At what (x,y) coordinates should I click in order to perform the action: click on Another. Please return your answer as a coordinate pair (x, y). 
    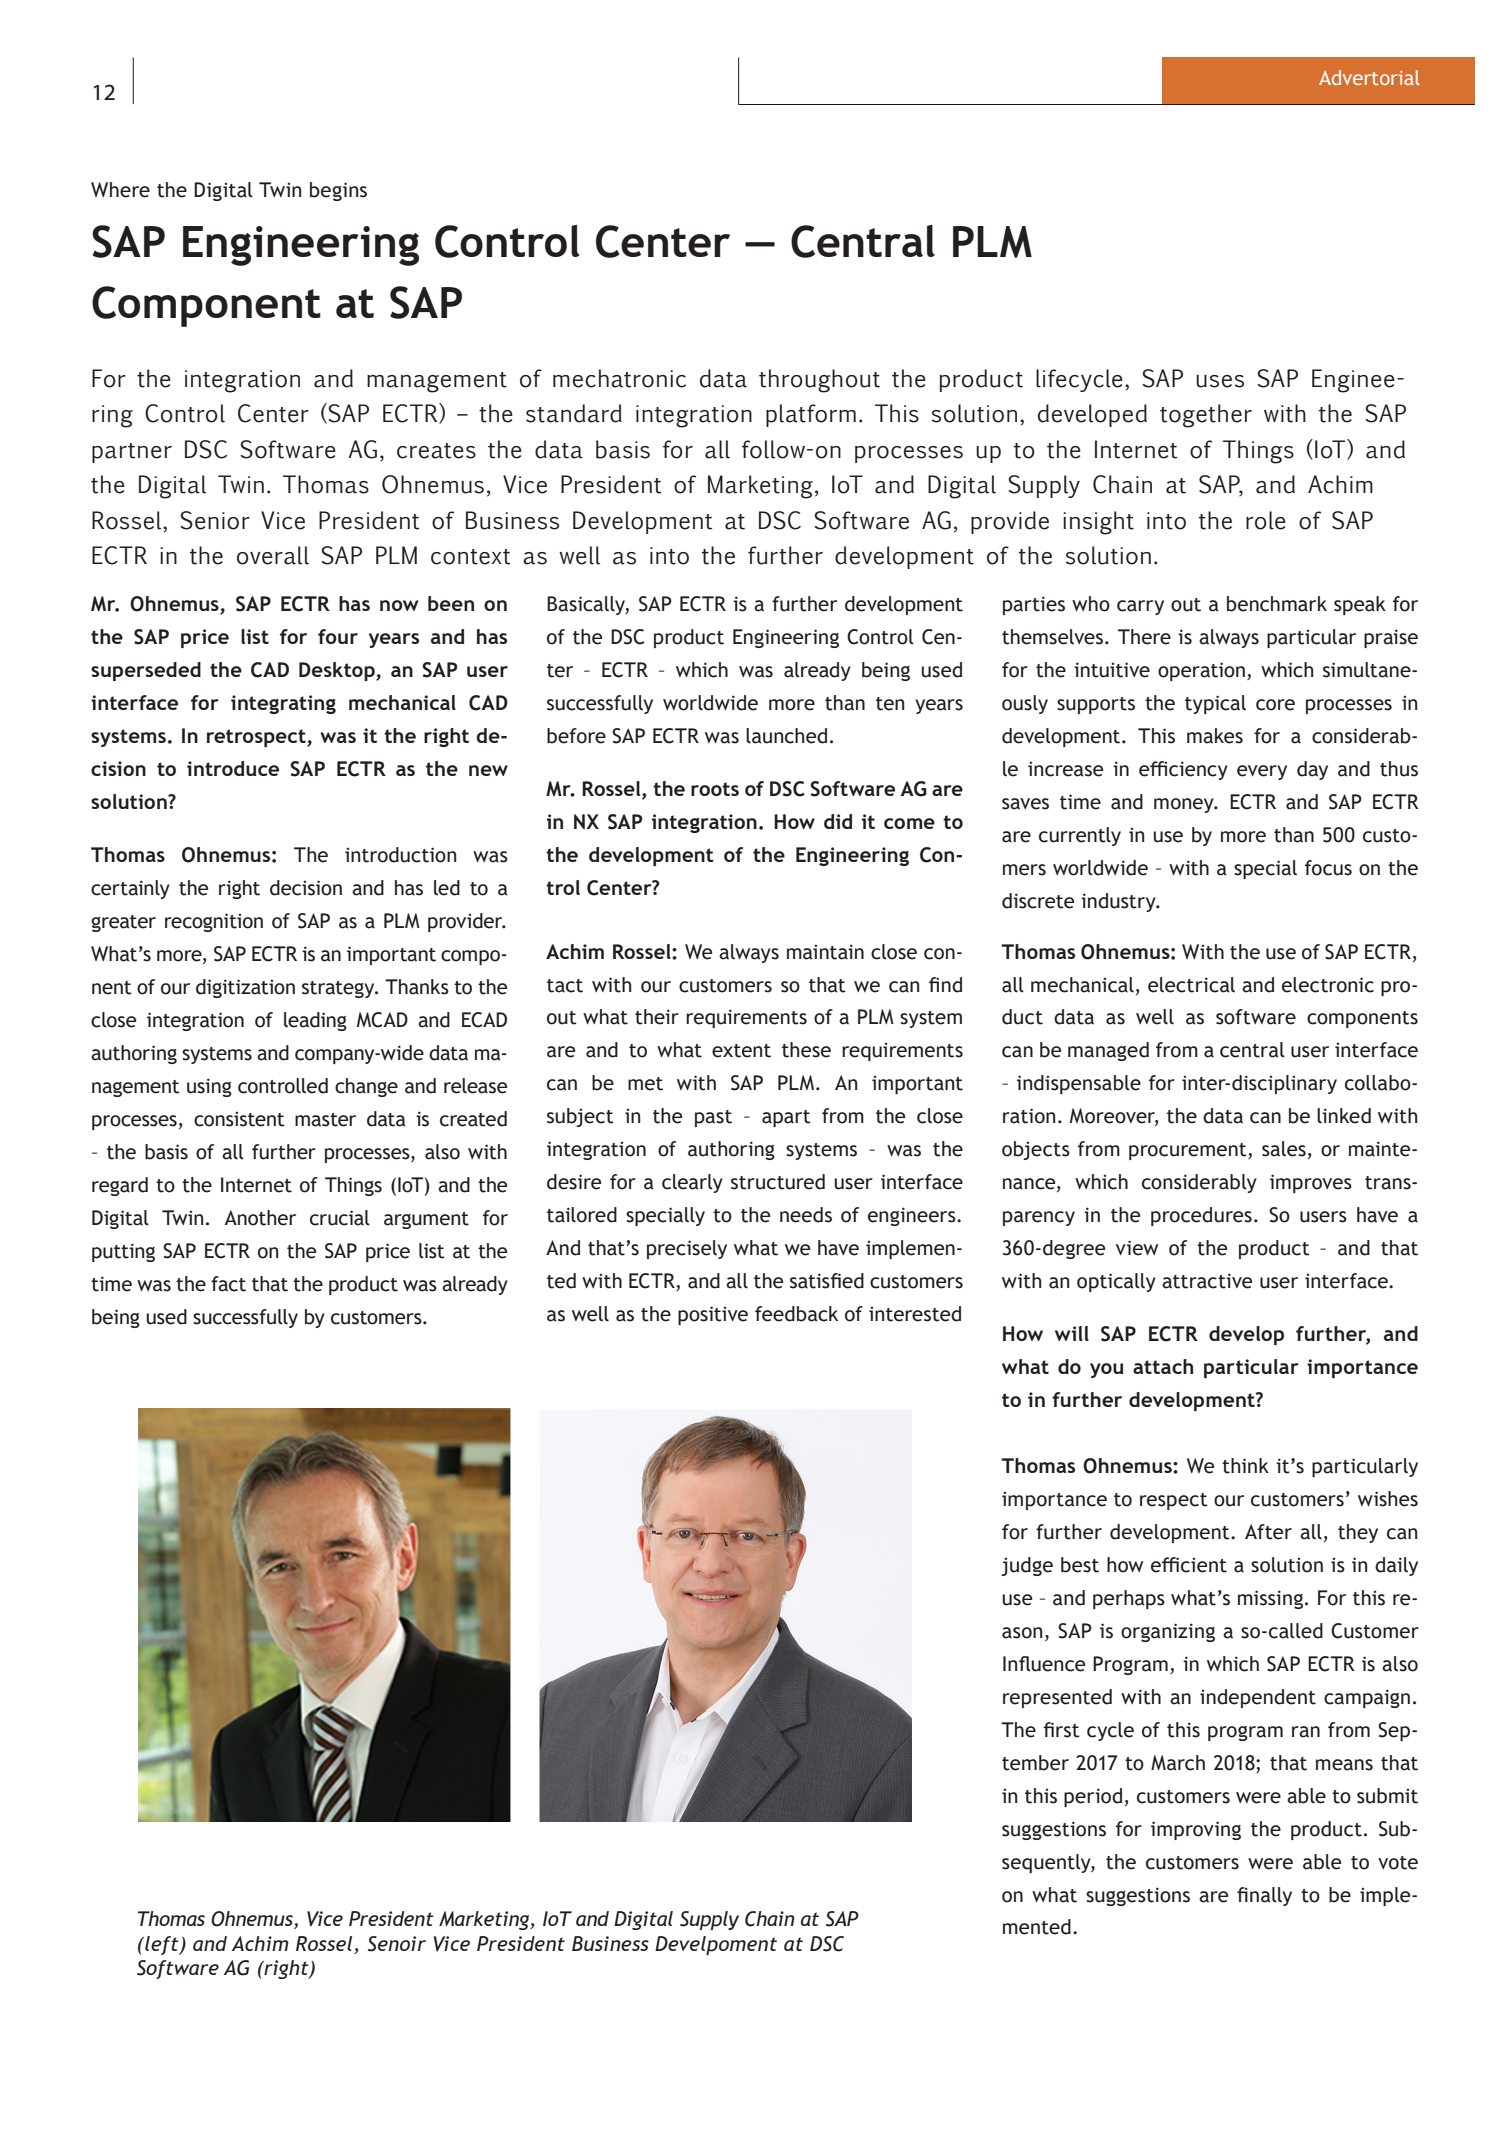
    Looking at the image, I should click on (260, 1218).
